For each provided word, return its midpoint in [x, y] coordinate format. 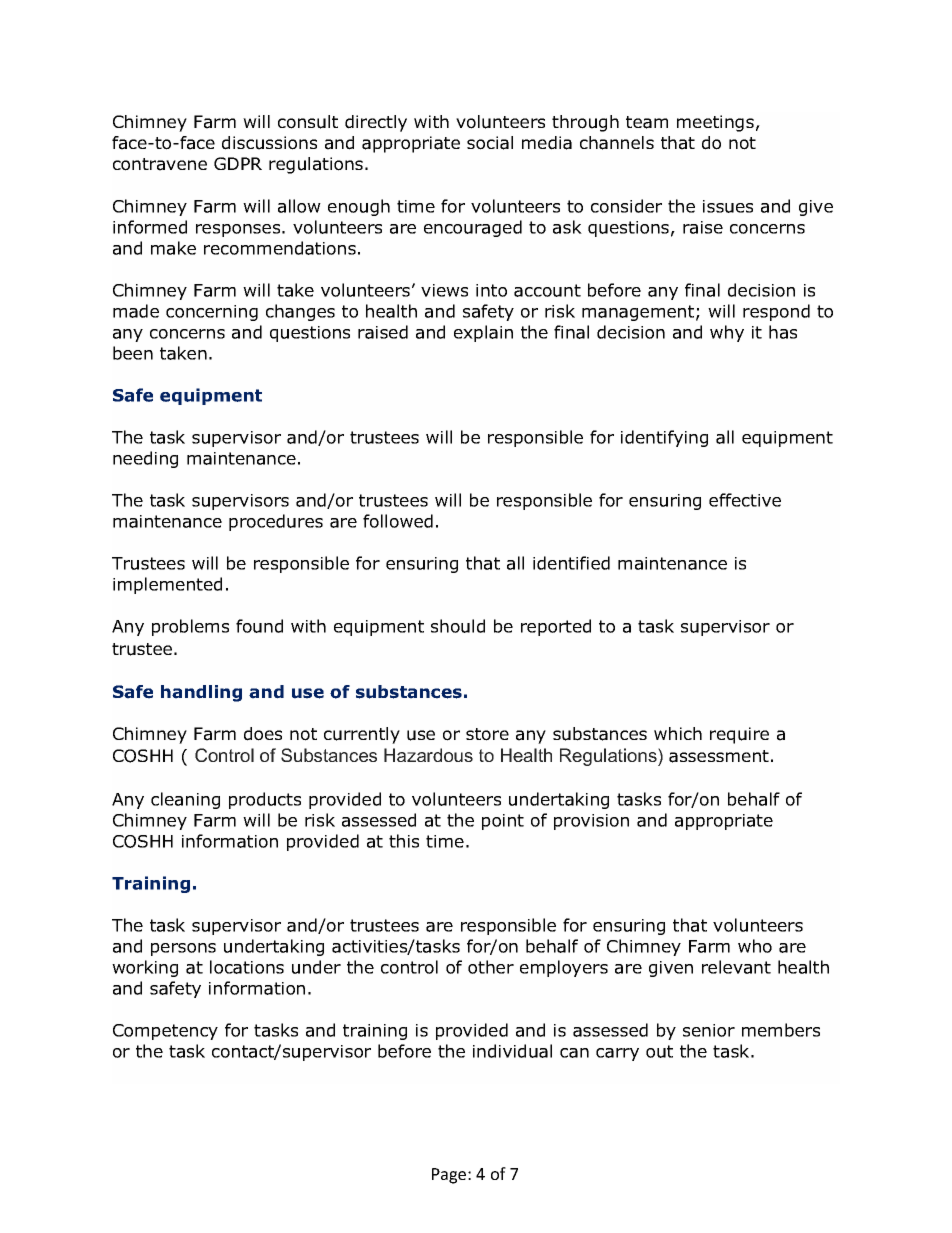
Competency [165, 1032]
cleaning [185, 800]
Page [450, 1176]
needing [145, 459]
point [503, 822]
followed [398, 521]
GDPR [238, 163]
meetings [715, 123]
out [659, 1051]
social [490, 143]
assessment [719, 756]
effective [745, 500]
